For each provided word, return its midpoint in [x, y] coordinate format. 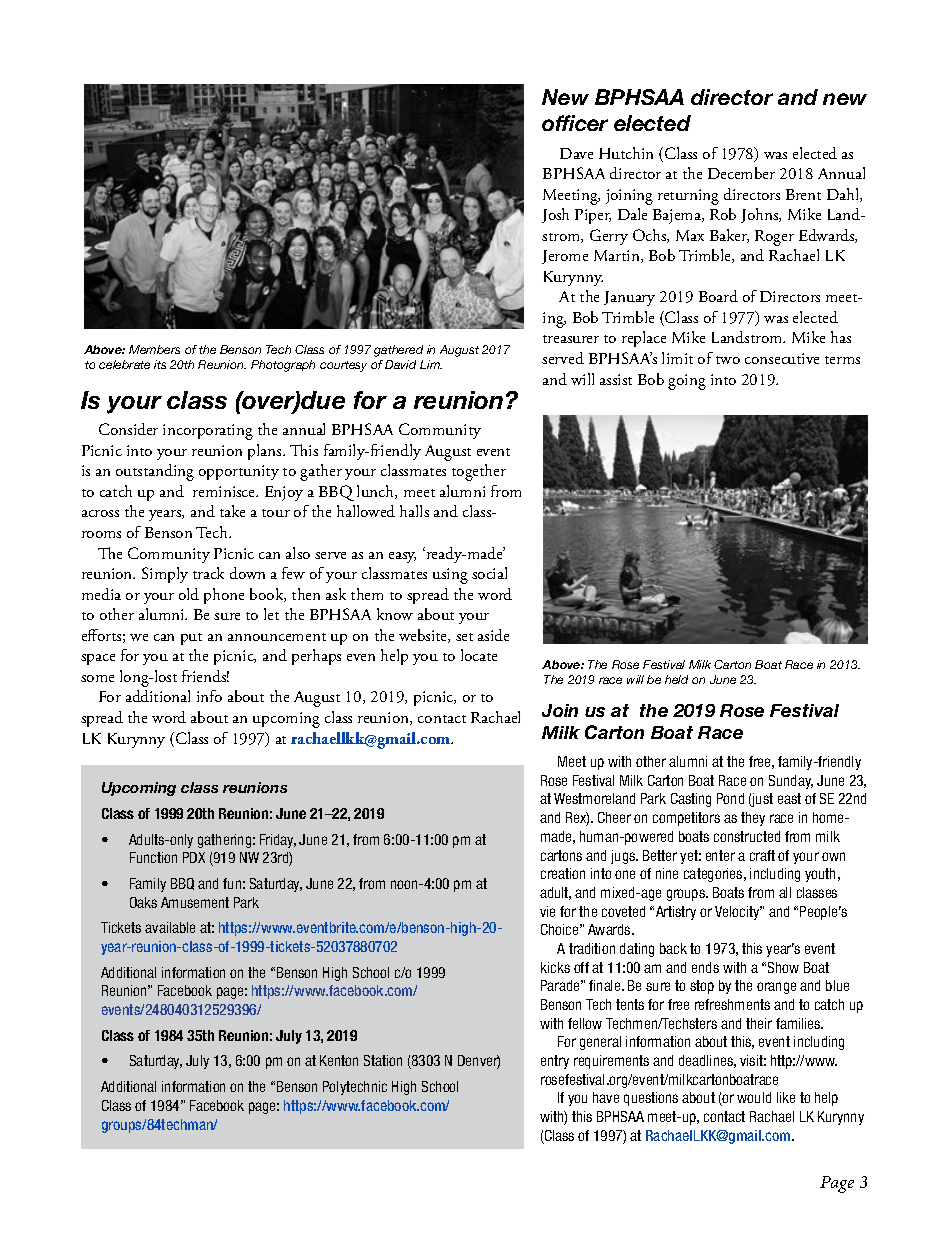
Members [154, 349]
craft [762, 855]
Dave [576, 153]
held [676, 679]
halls [414, 511]
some [97, 678]
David [400, 364]
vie [547, 911]
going [687, 382]
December [741, 173]
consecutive [782, 358]
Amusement [195, 902]
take [232, 511]
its [160, 364]
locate [479, 655]
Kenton [339, 1060]
